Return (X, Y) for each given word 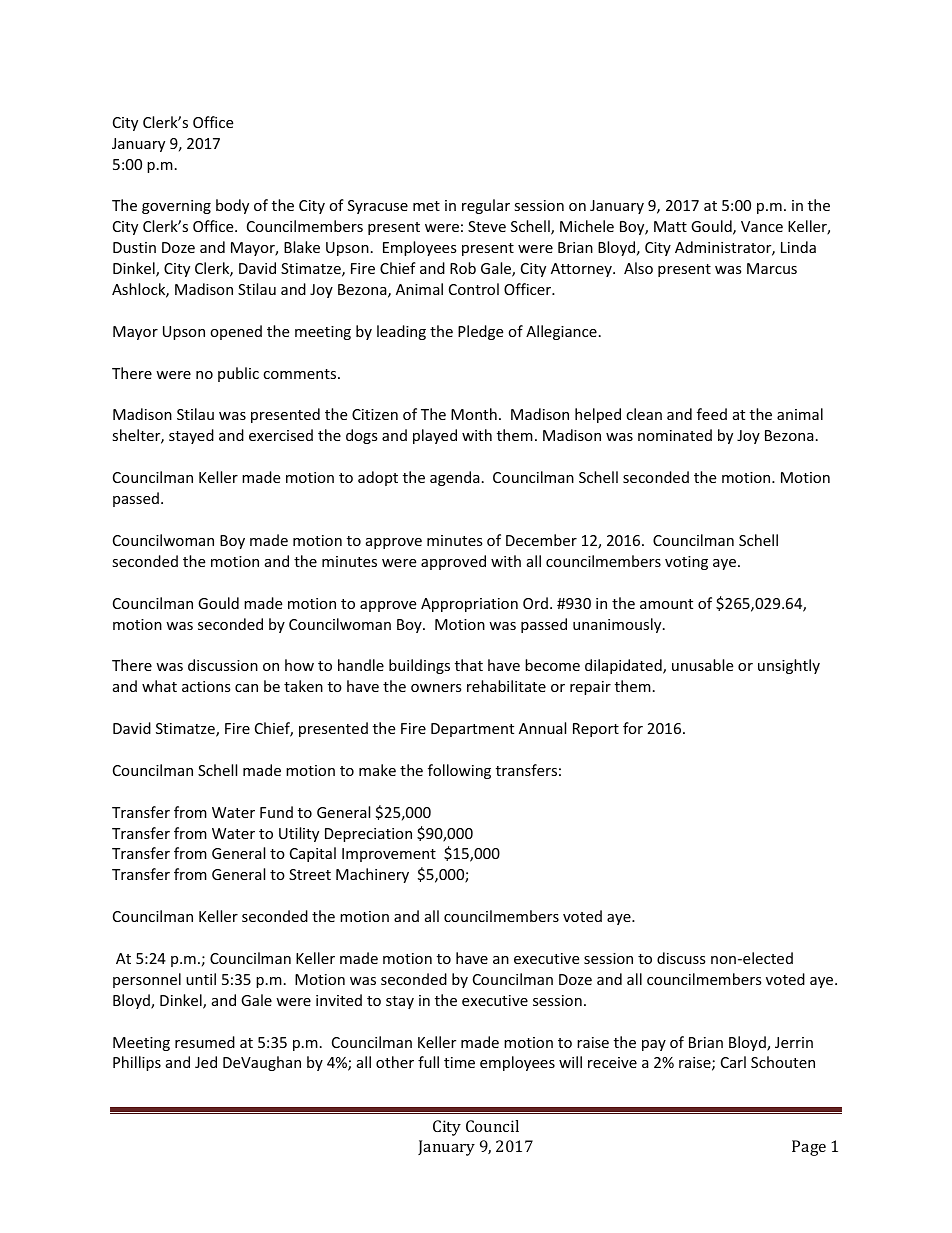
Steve (487, 226)
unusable (702, 665)
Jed (206, 1062)
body (232, 206)
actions (206, 686)
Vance (762, 226)
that (469, 665)
